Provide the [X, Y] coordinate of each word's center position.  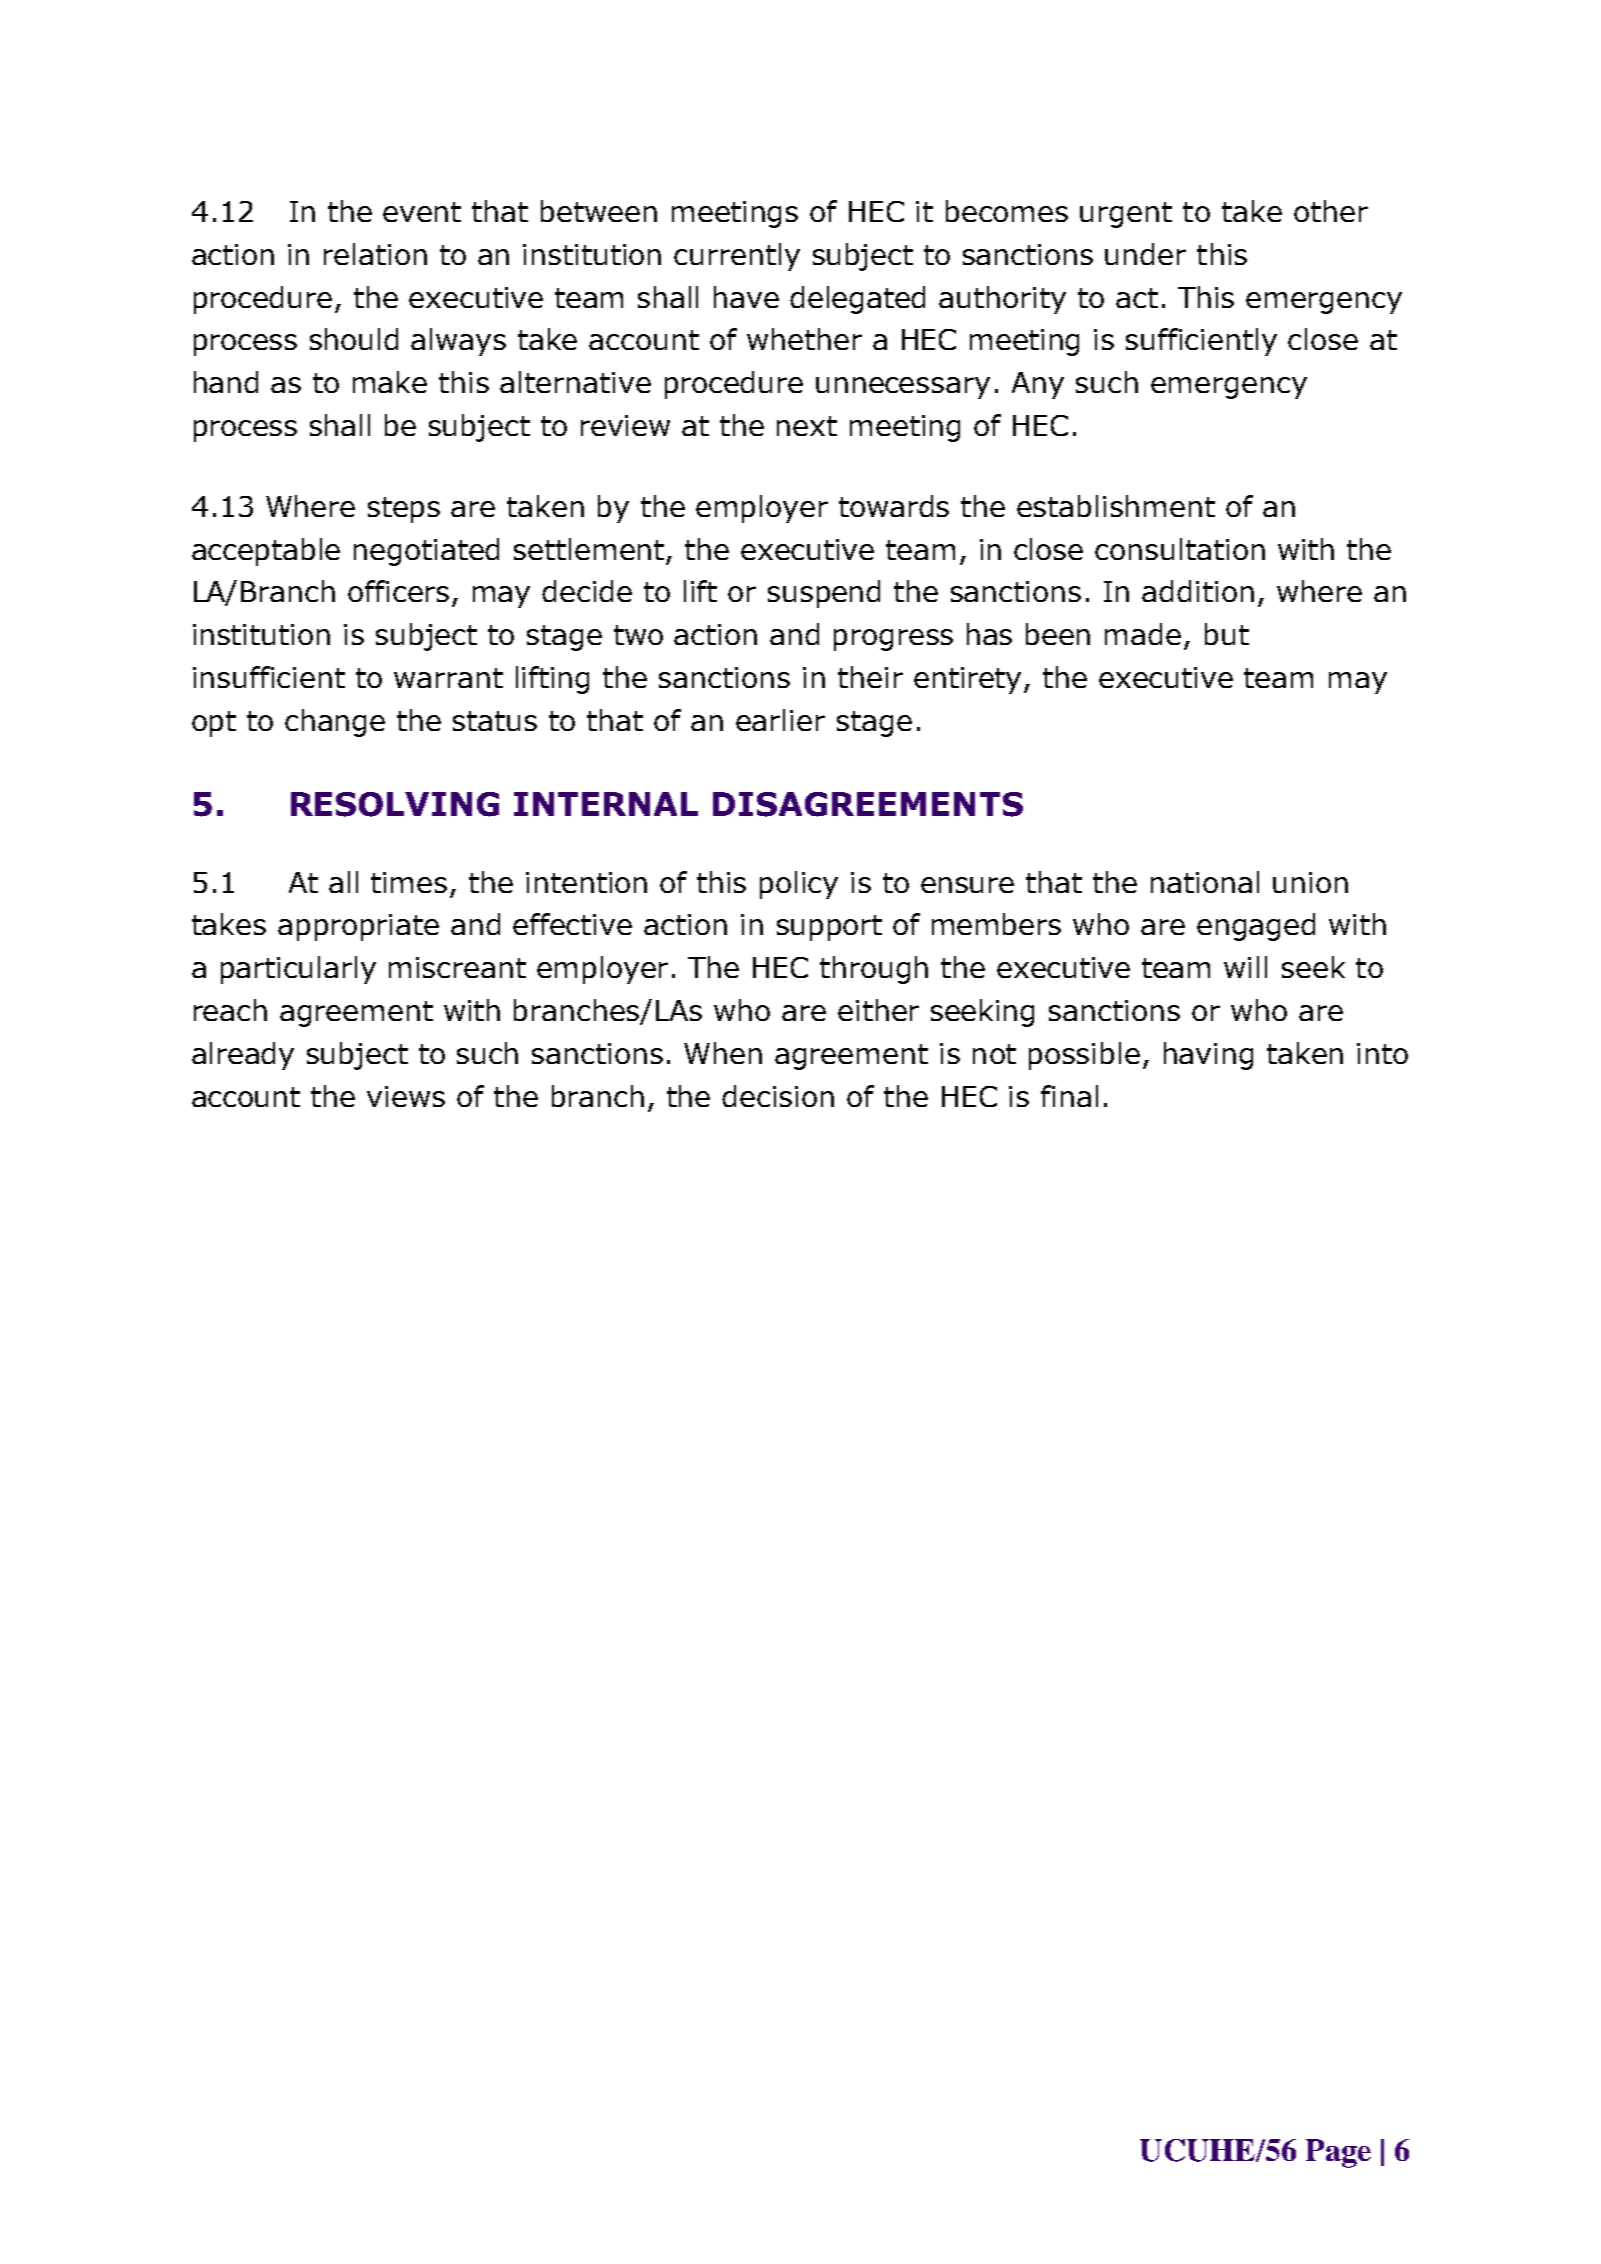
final [1069, 1096]
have [746, 297]
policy [799, 885]
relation [375, 254]
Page [1338, 2153]
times [409, 882]
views [406, 1096]
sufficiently [1201, 342]
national [1205, 882]
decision [778, 1096]
